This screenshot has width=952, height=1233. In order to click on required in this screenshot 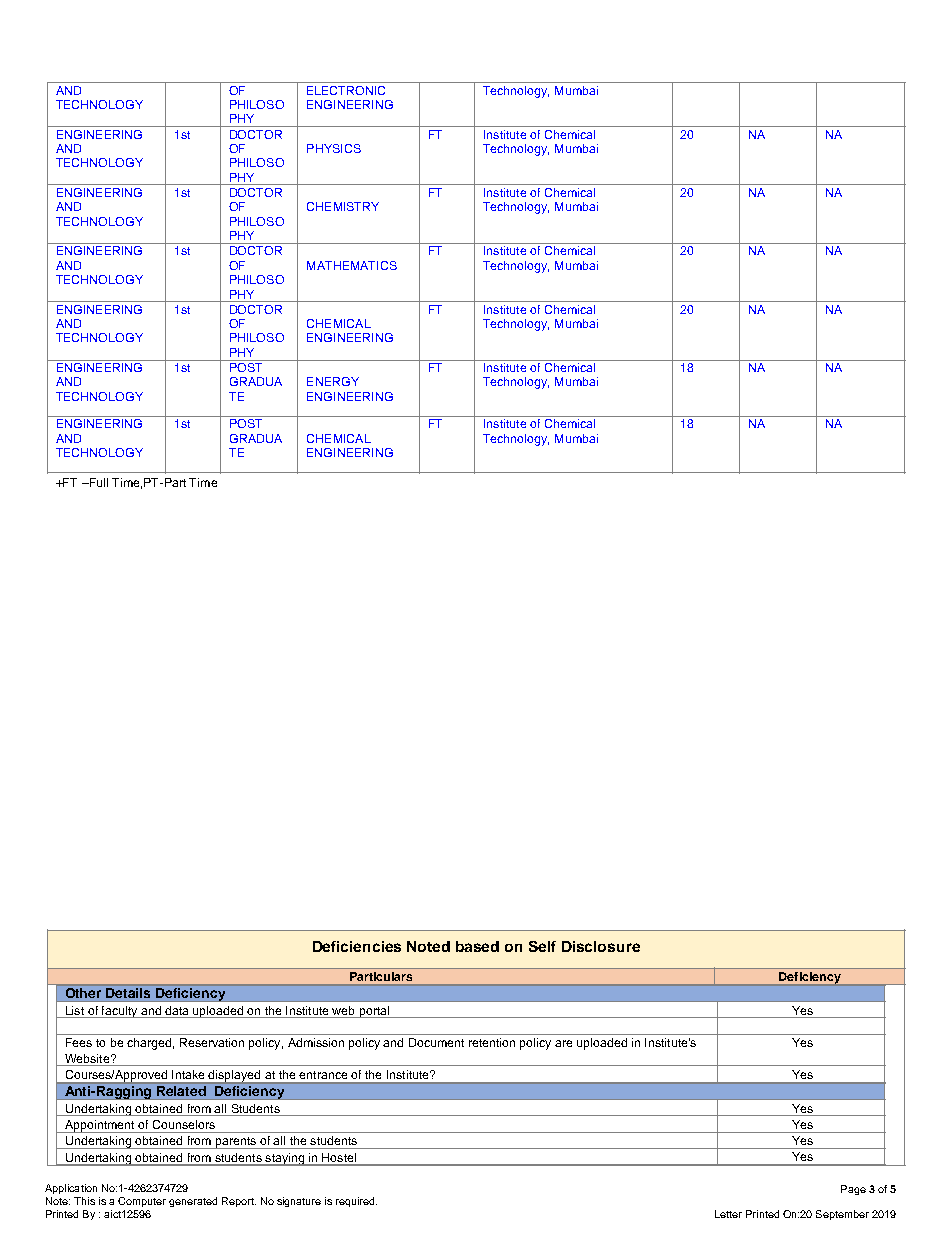, I will do `click(356, 1202)`.
